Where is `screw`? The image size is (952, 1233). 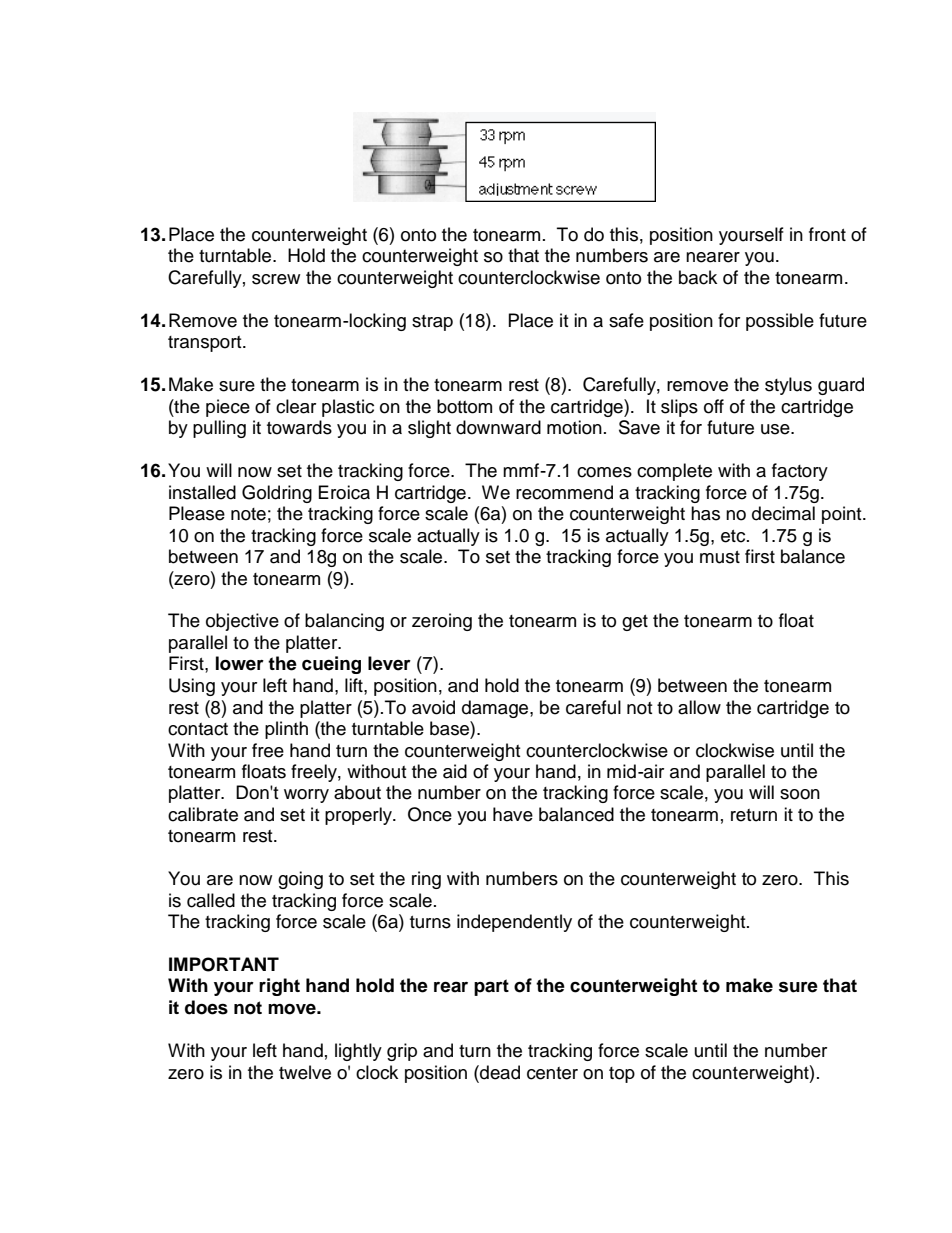 screw is located at coordinates (276, 279).
